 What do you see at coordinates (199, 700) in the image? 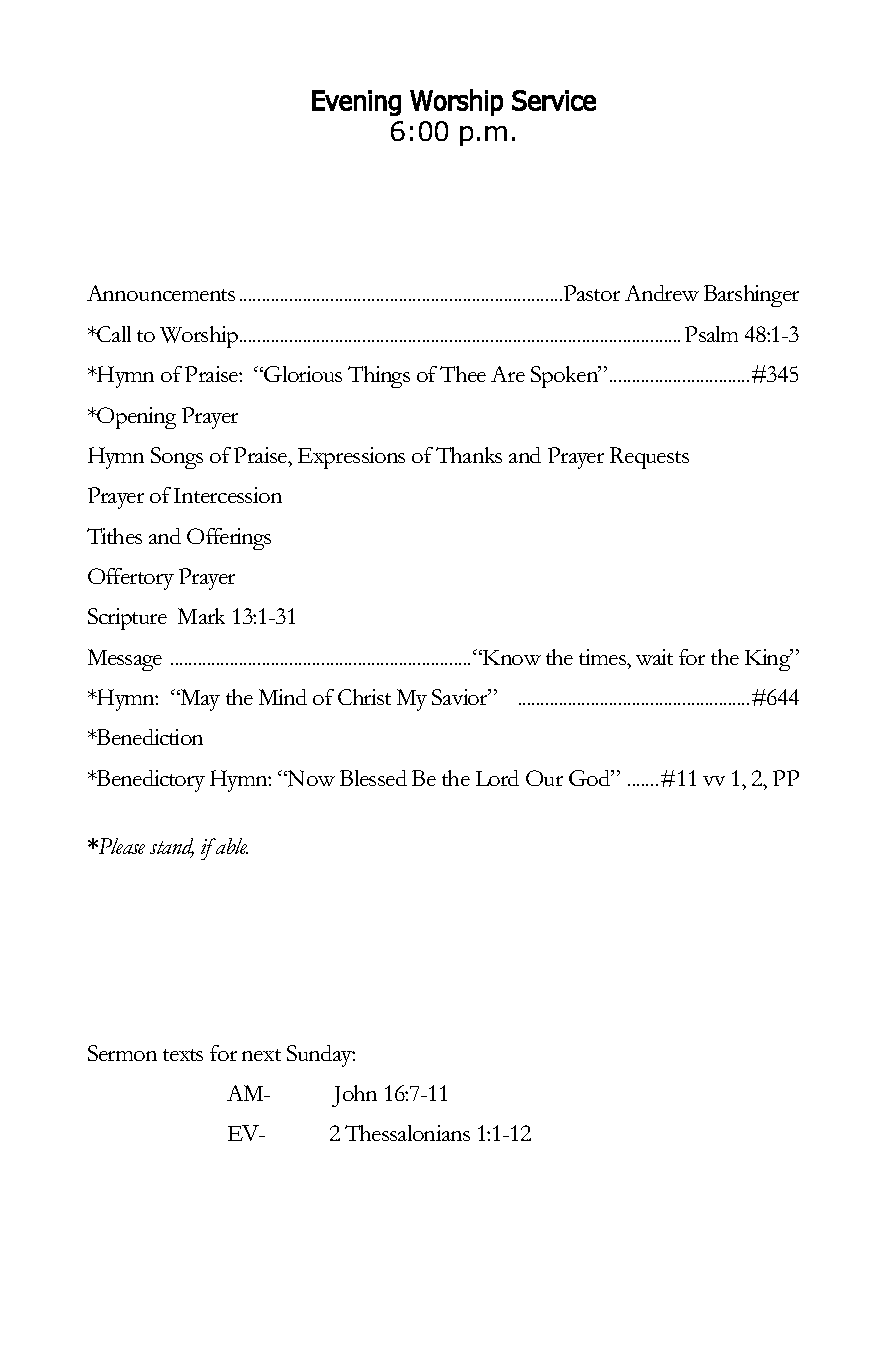
I see `May` at bounding box center [199, 700].
